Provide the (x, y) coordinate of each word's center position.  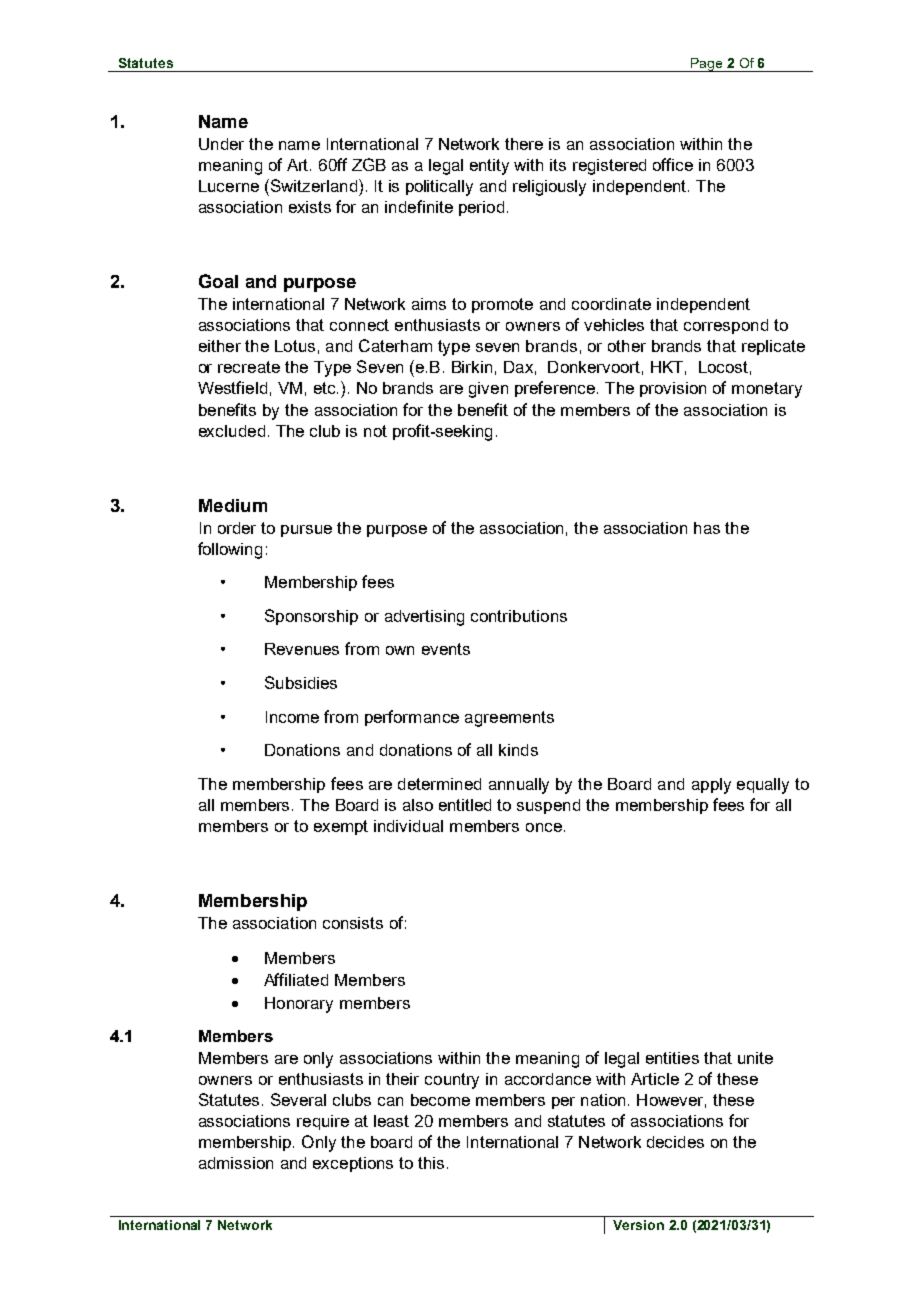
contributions (519, 616)
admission (236, 1163)
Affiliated (296, 979)
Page (707, 65)
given (488, 390)
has (707, 528)
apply (711, 786)
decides (675, 1142)
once (544, 827)
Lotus (295, 346)
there (524, 144)
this (431, 1163)
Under (221, 144)
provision (673, 389)
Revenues (302, 649)
